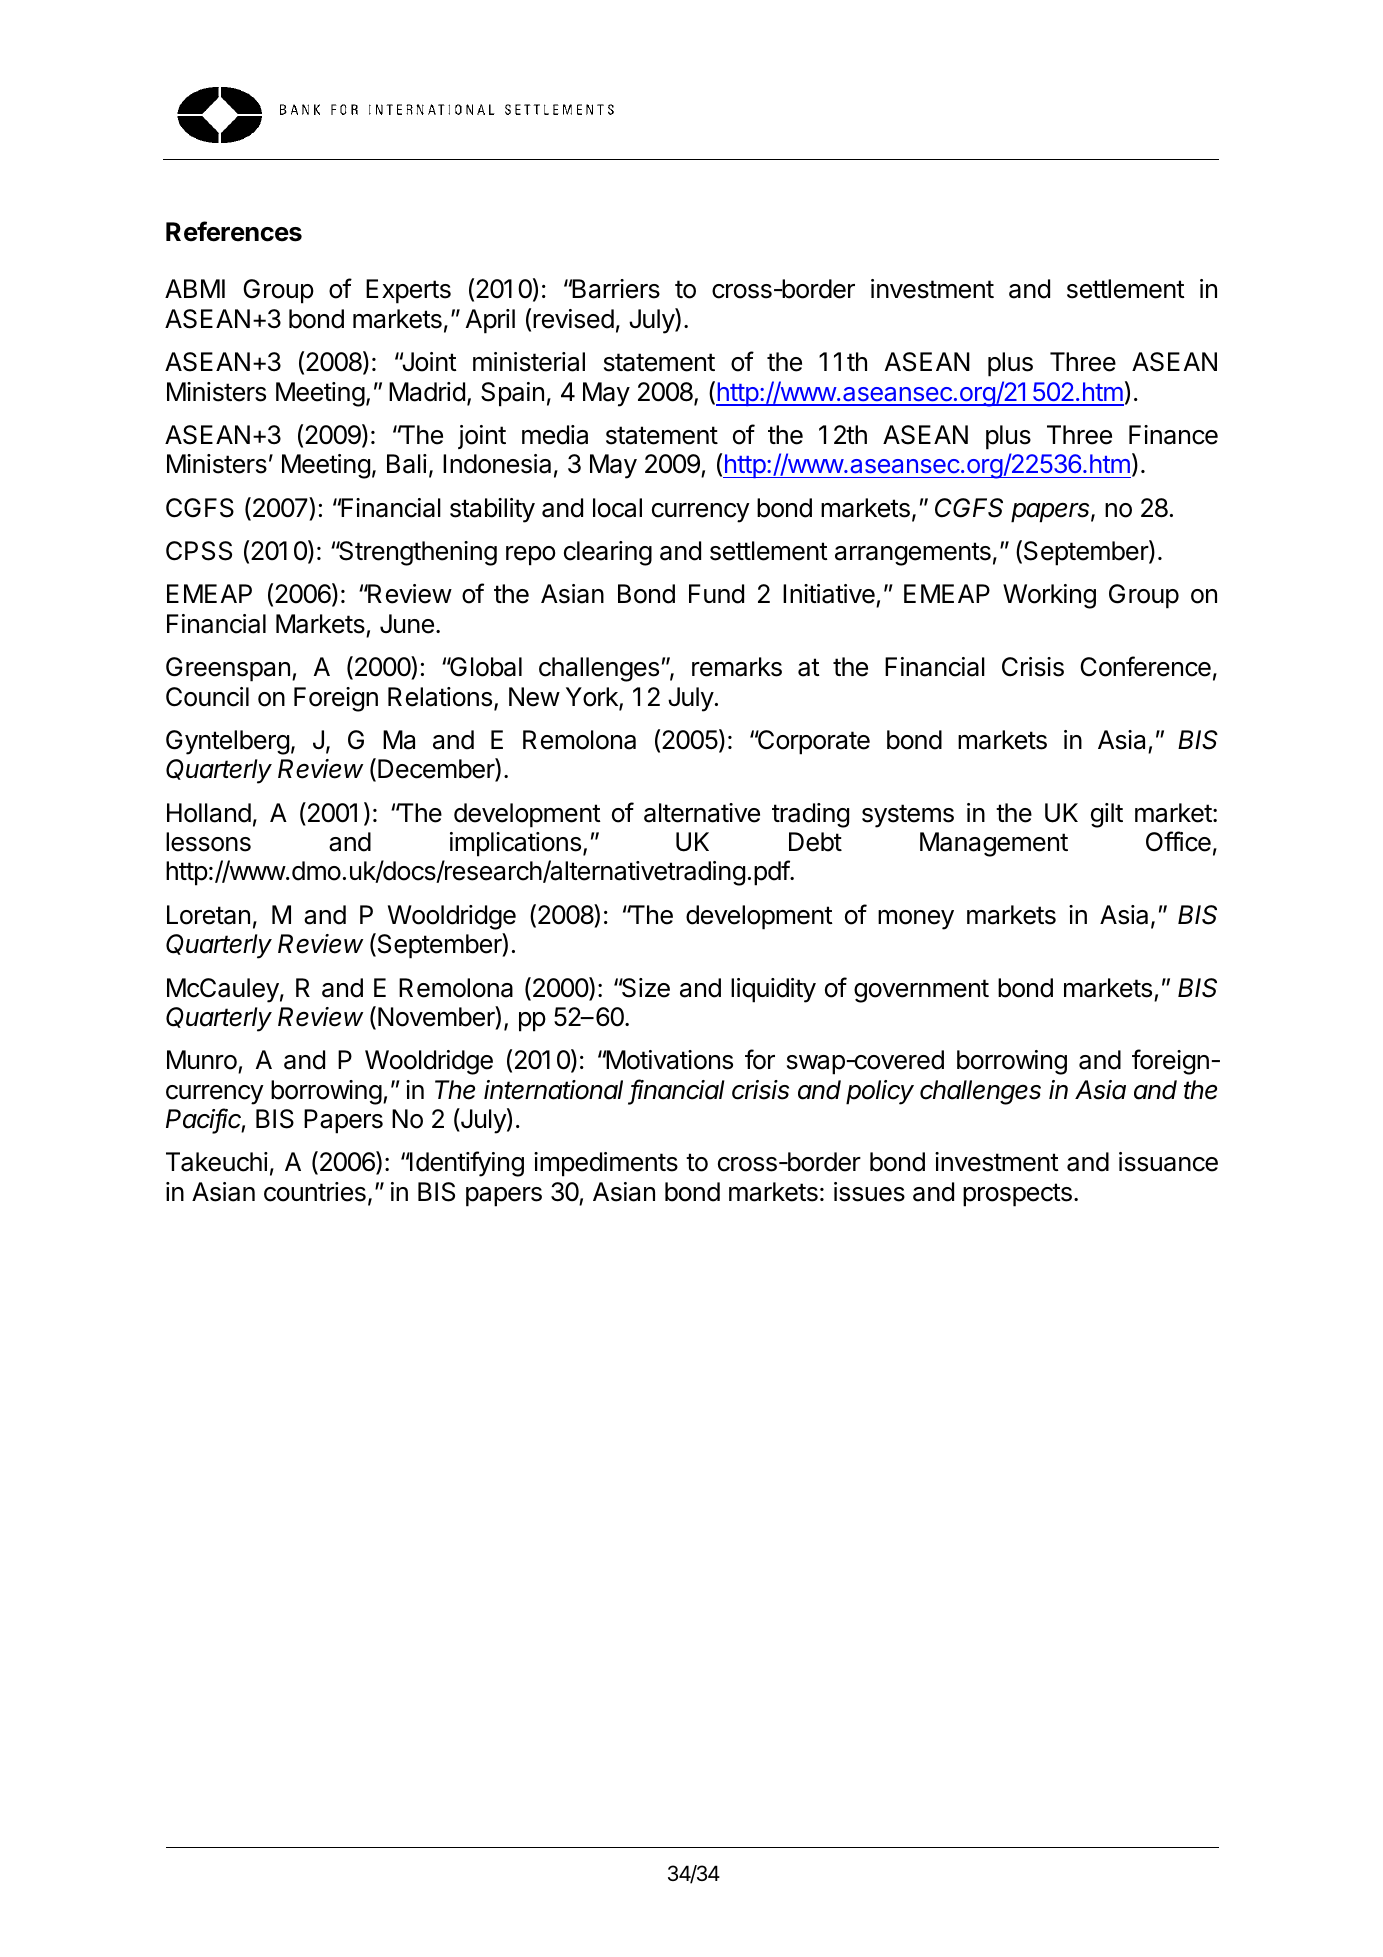 The height and width of the page is (1957, 1383). I want to click on Debt, so click(815, 842).
